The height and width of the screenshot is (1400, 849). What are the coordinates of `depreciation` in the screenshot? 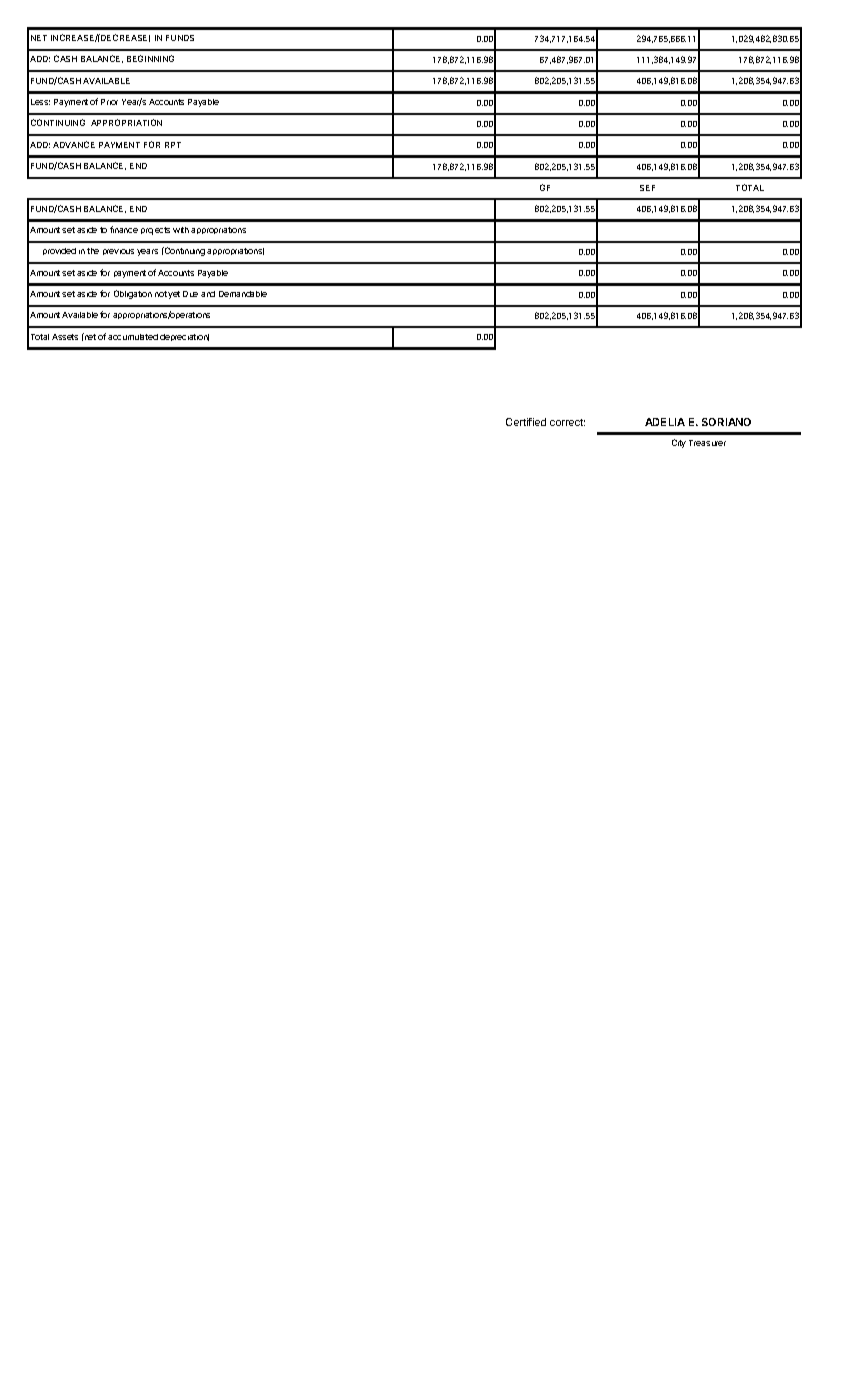 It's located at (184, 337).
